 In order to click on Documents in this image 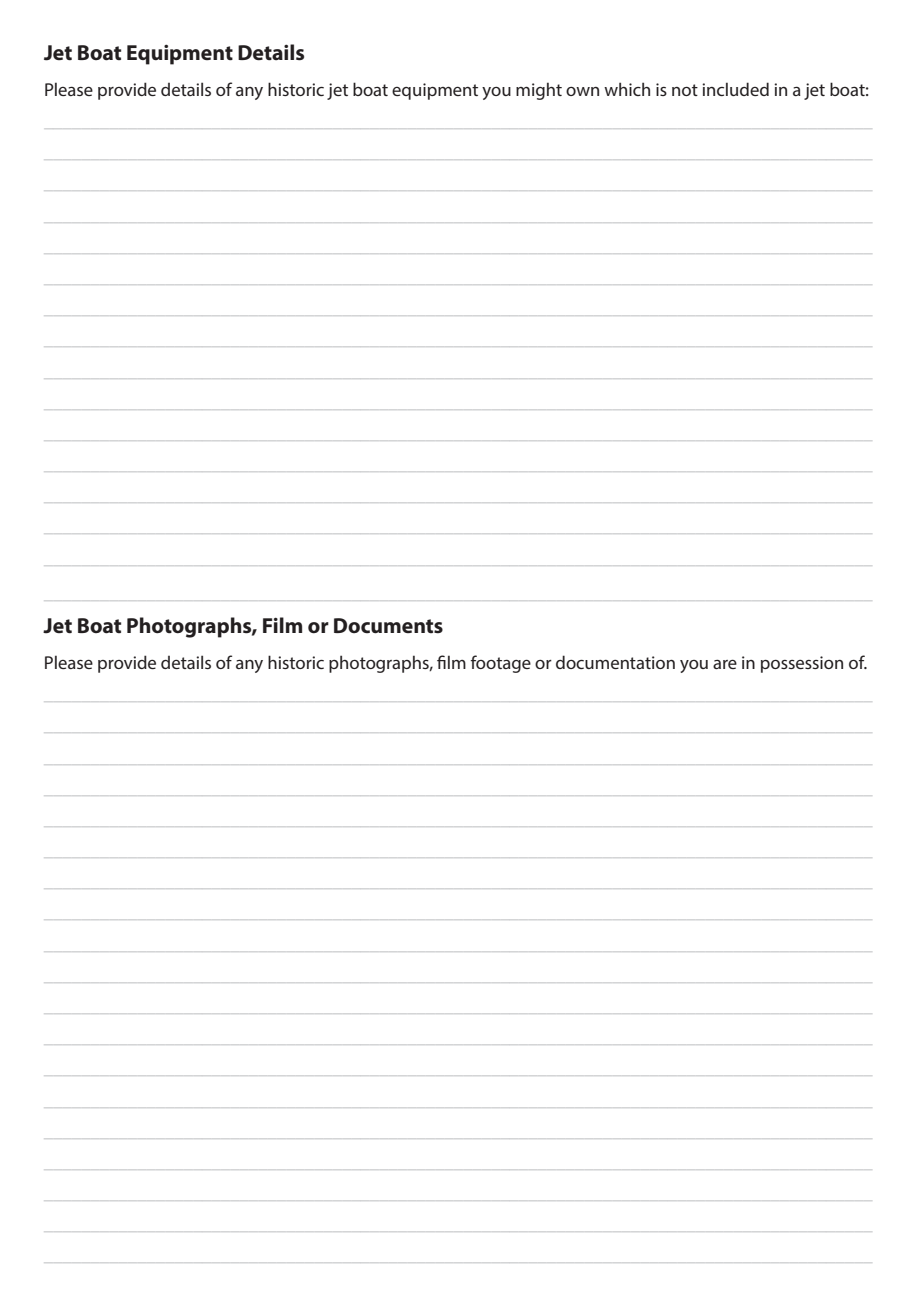, I will do `click(388, 626)`.
